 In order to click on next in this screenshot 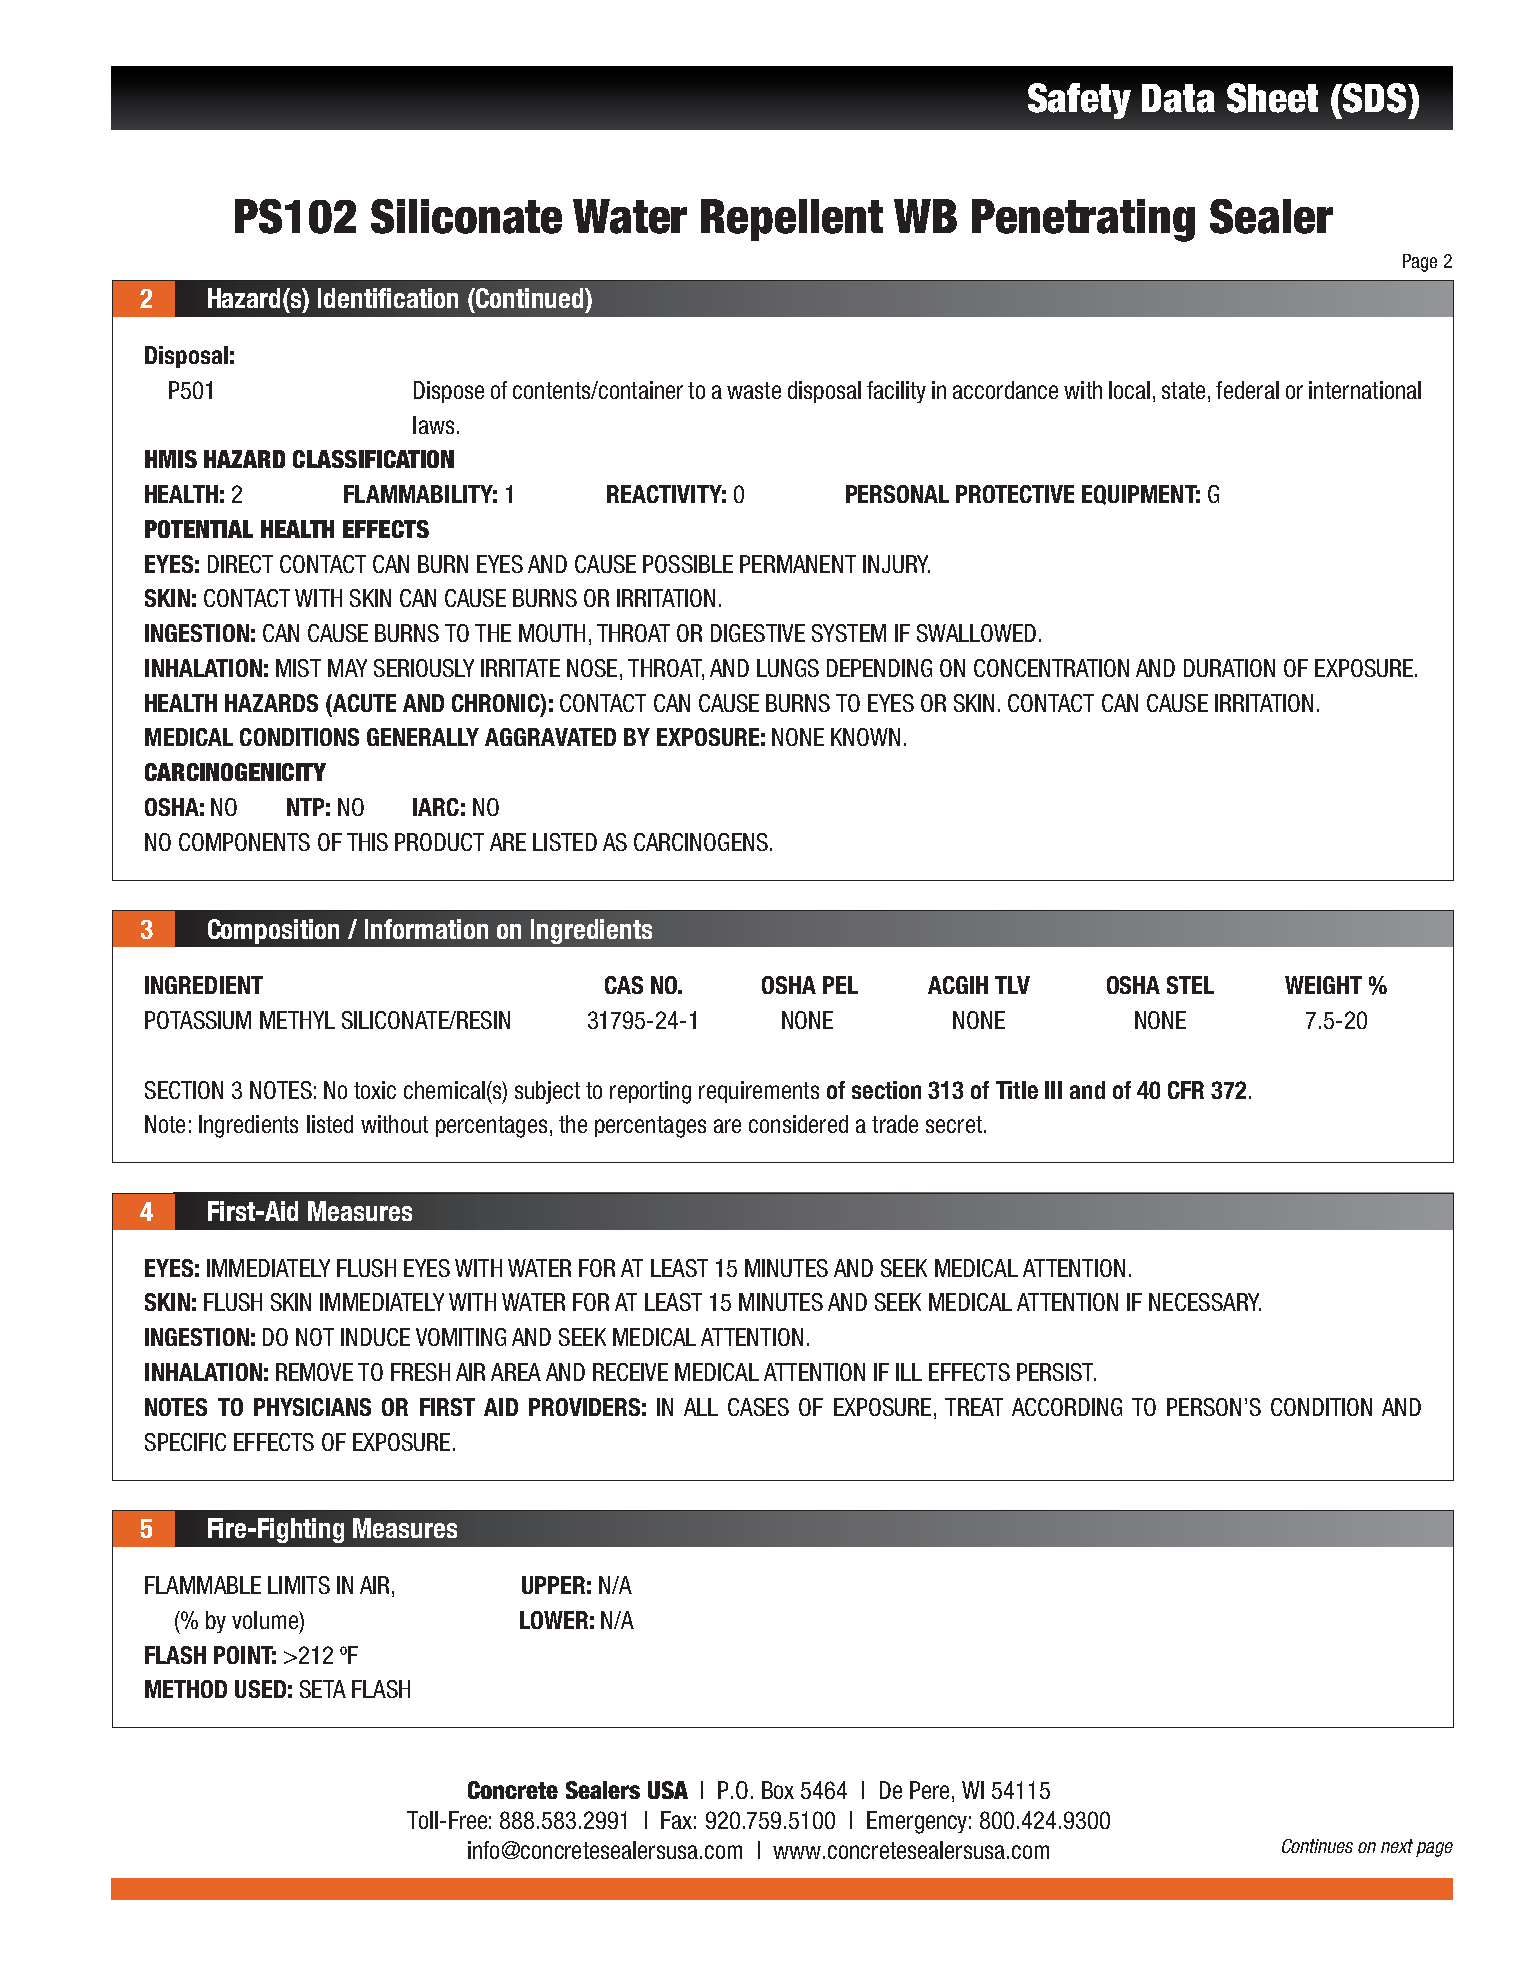, I will do `click(1397, 1846)`.
